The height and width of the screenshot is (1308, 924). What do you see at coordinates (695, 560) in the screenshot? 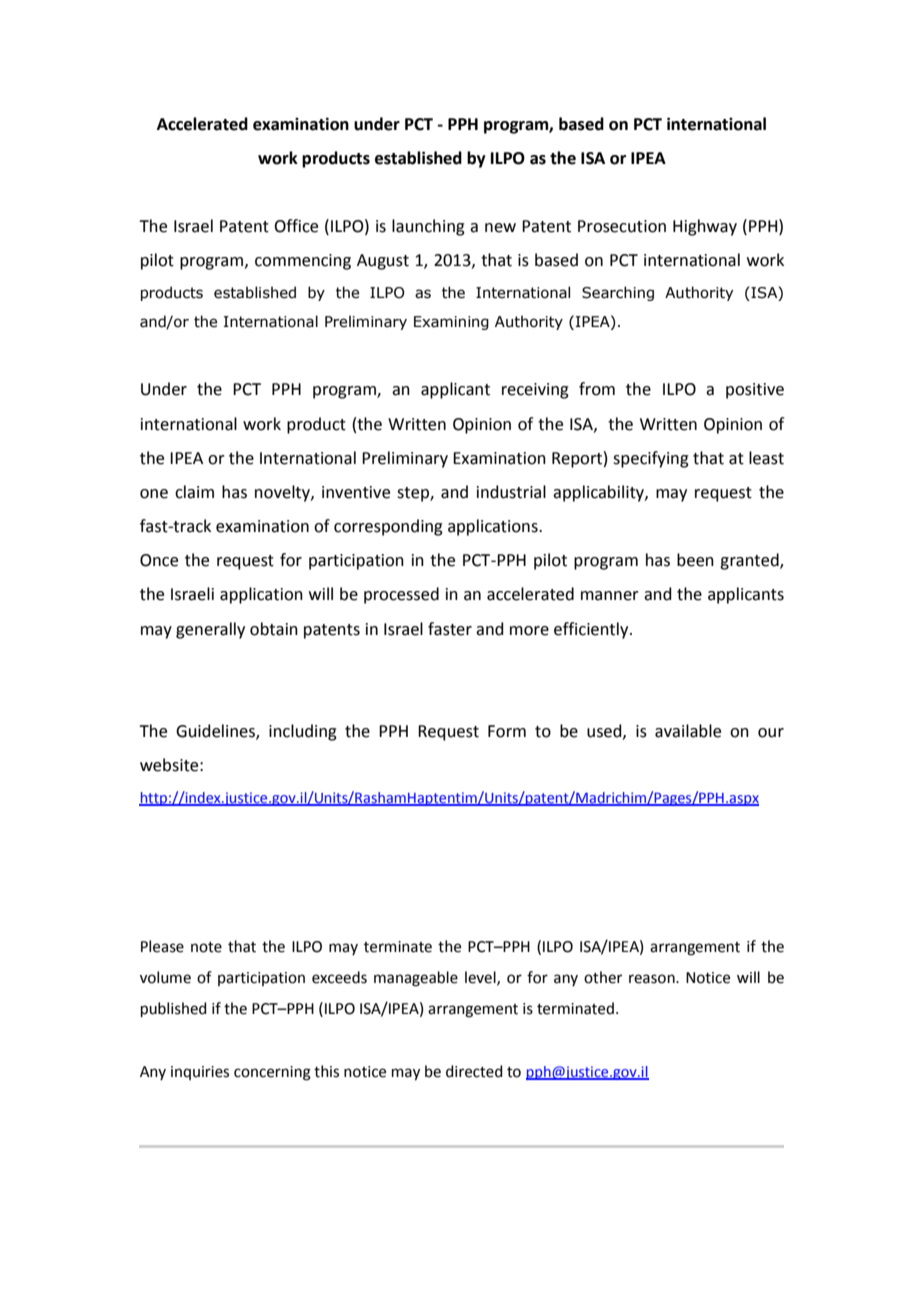
I see `been` at bounding box center [695, 560].
